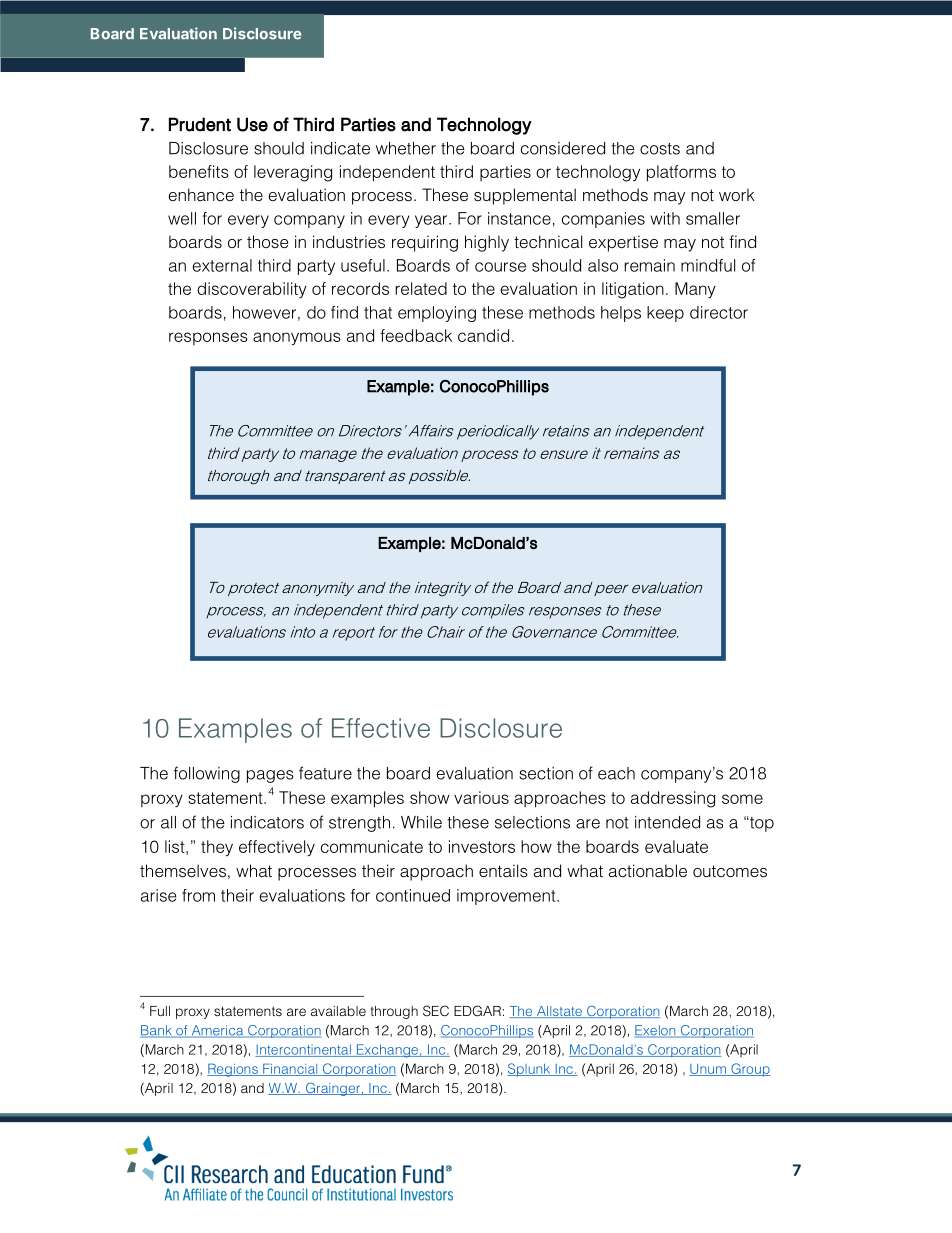 Image resolution: width=952 pixels, height=1233 pixels. What do you see at coordinates (477, 1011) in the page?
I see `EDGAR` at bounding box center [477, 1011].
